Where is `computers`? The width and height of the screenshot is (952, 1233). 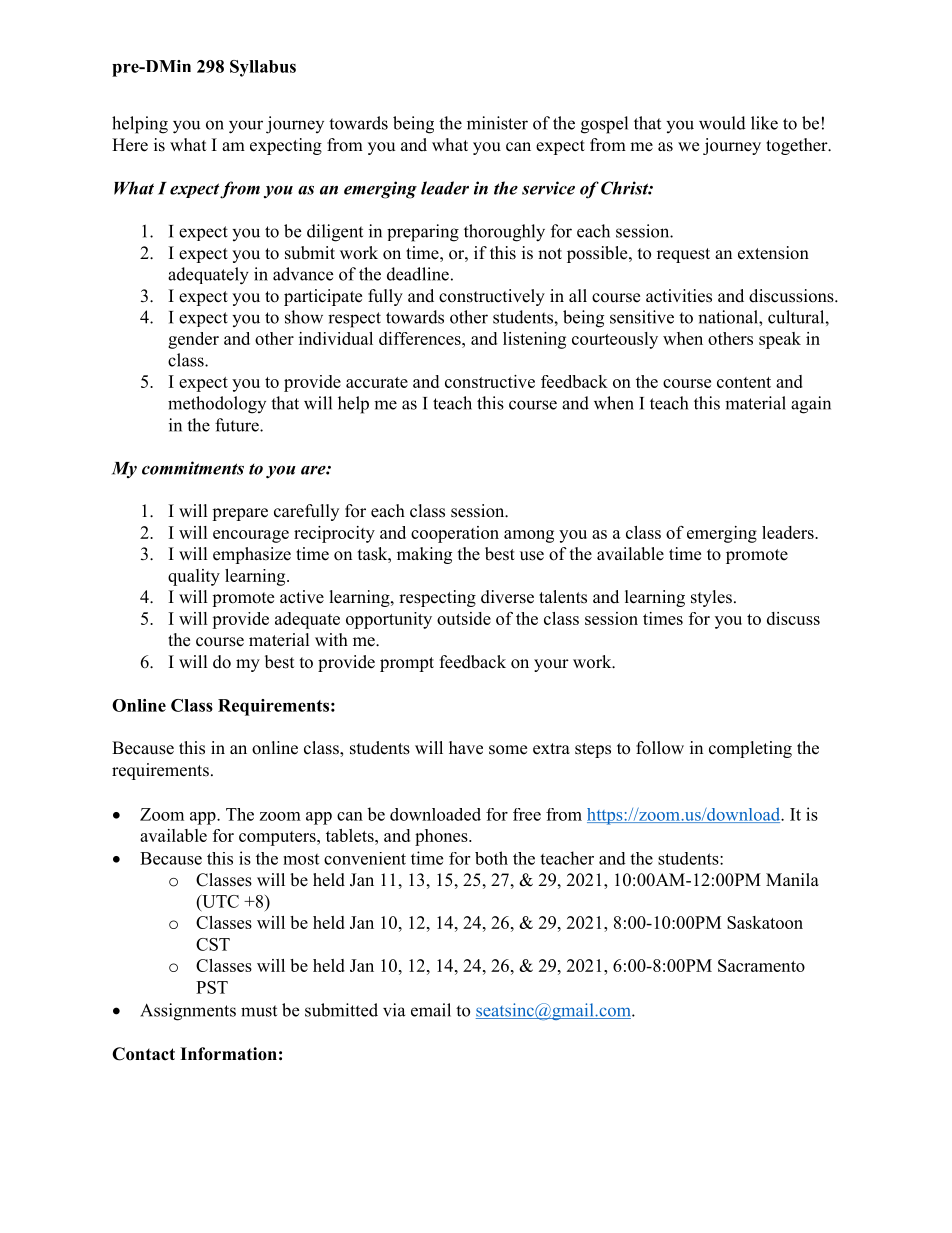 computers is located at coordinates (278, 838).
